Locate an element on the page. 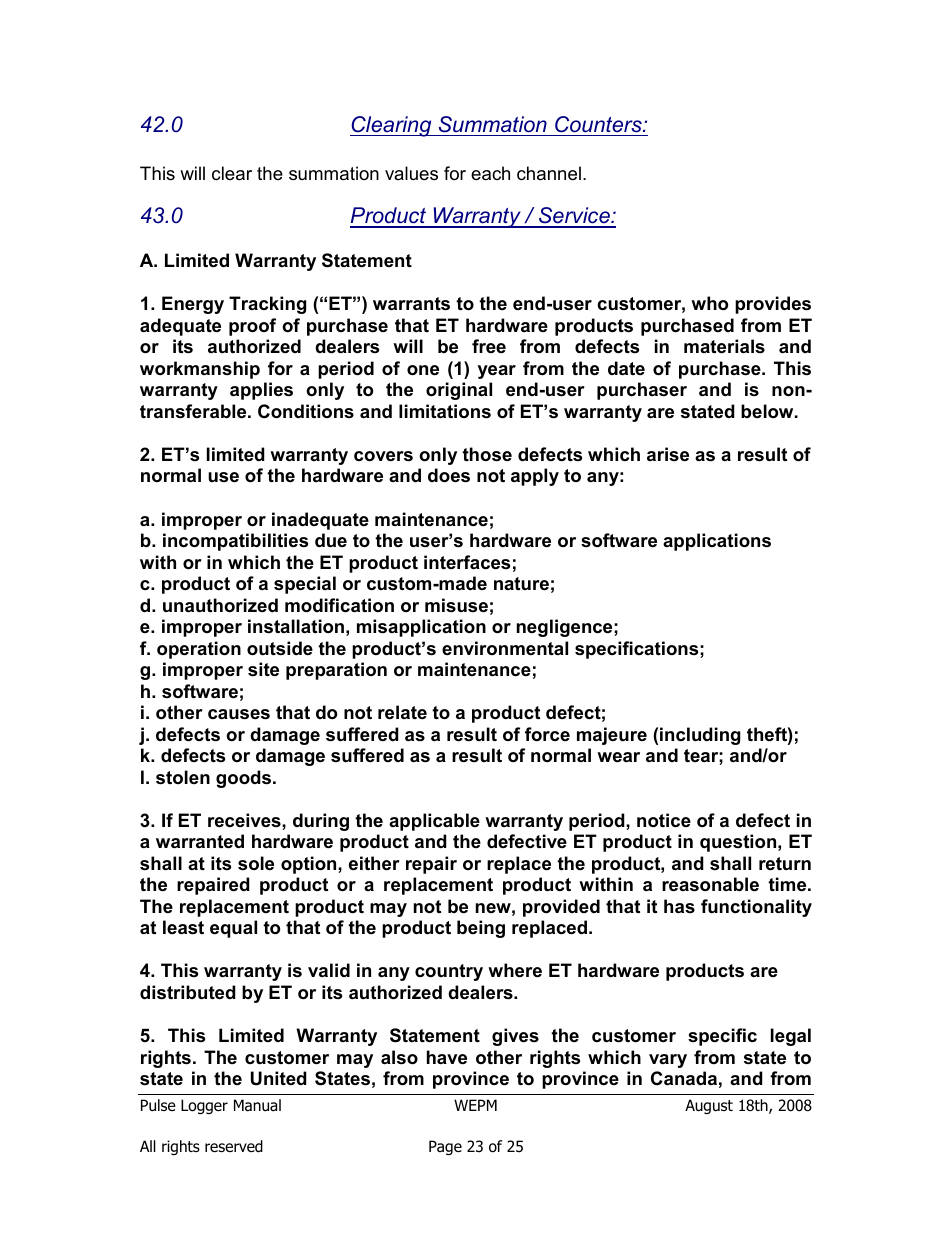  Counters is located at coordinates (599, 124).
